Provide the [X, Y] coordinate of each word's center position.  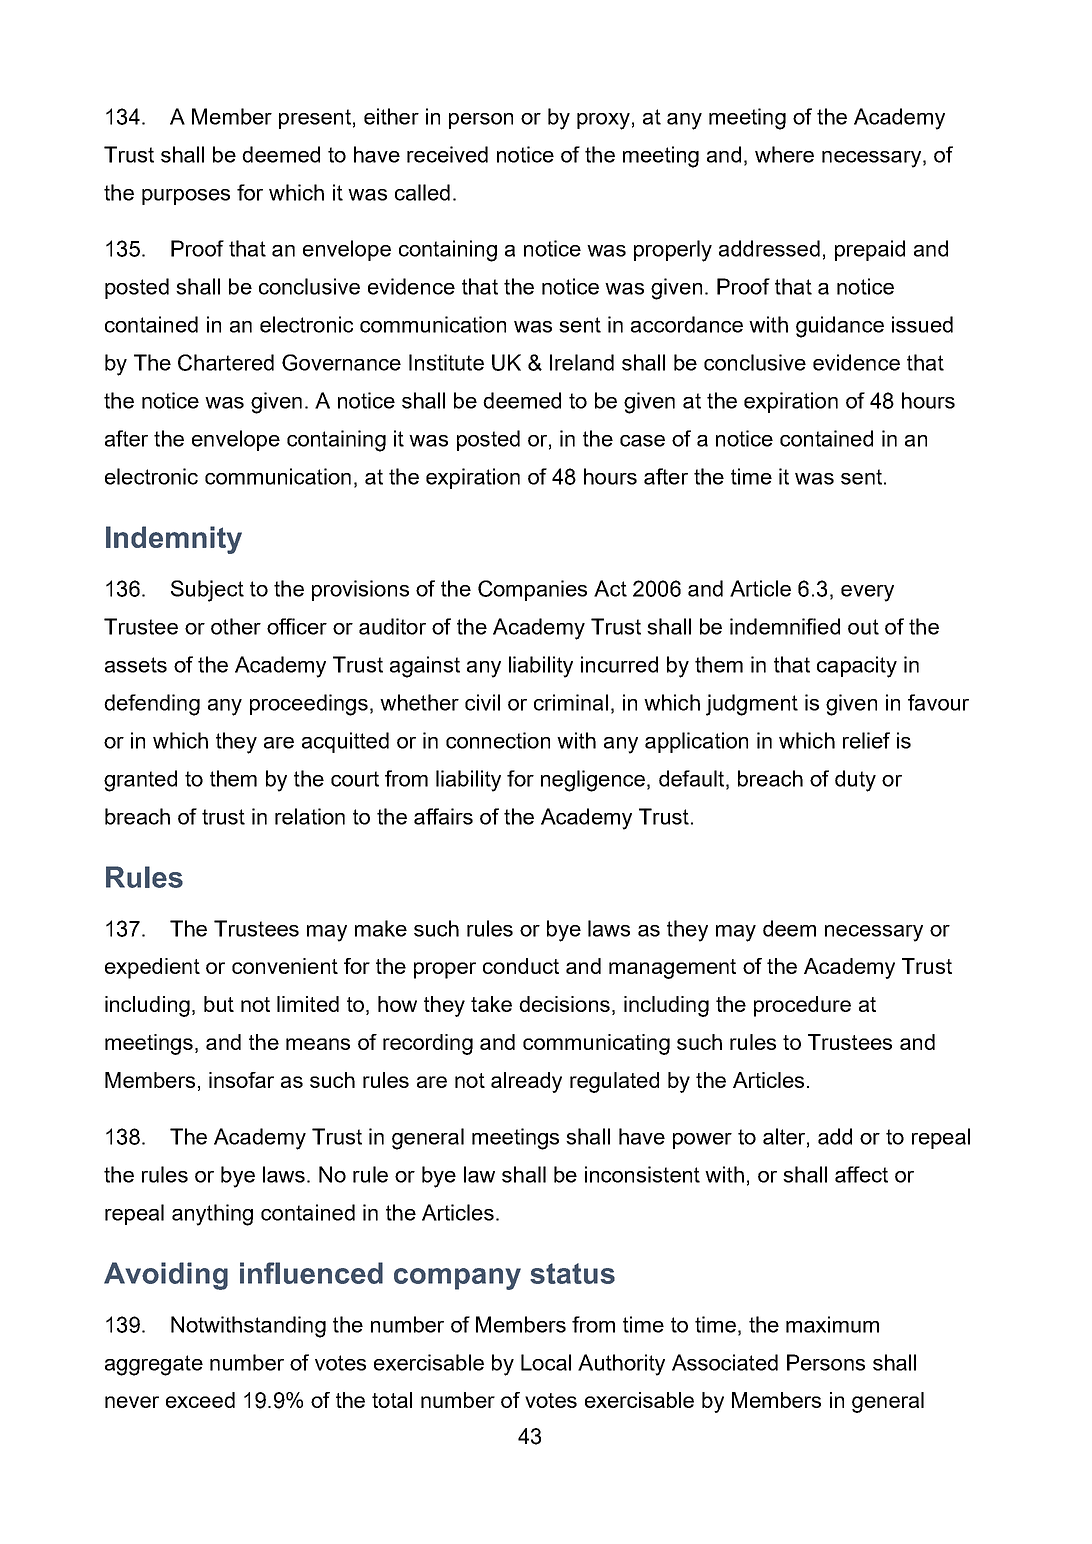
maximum [832, 1324]
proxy [603, 121]
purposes [186, 197]
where [784, 154]
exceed [200, 1400]
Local [546, 1362]
